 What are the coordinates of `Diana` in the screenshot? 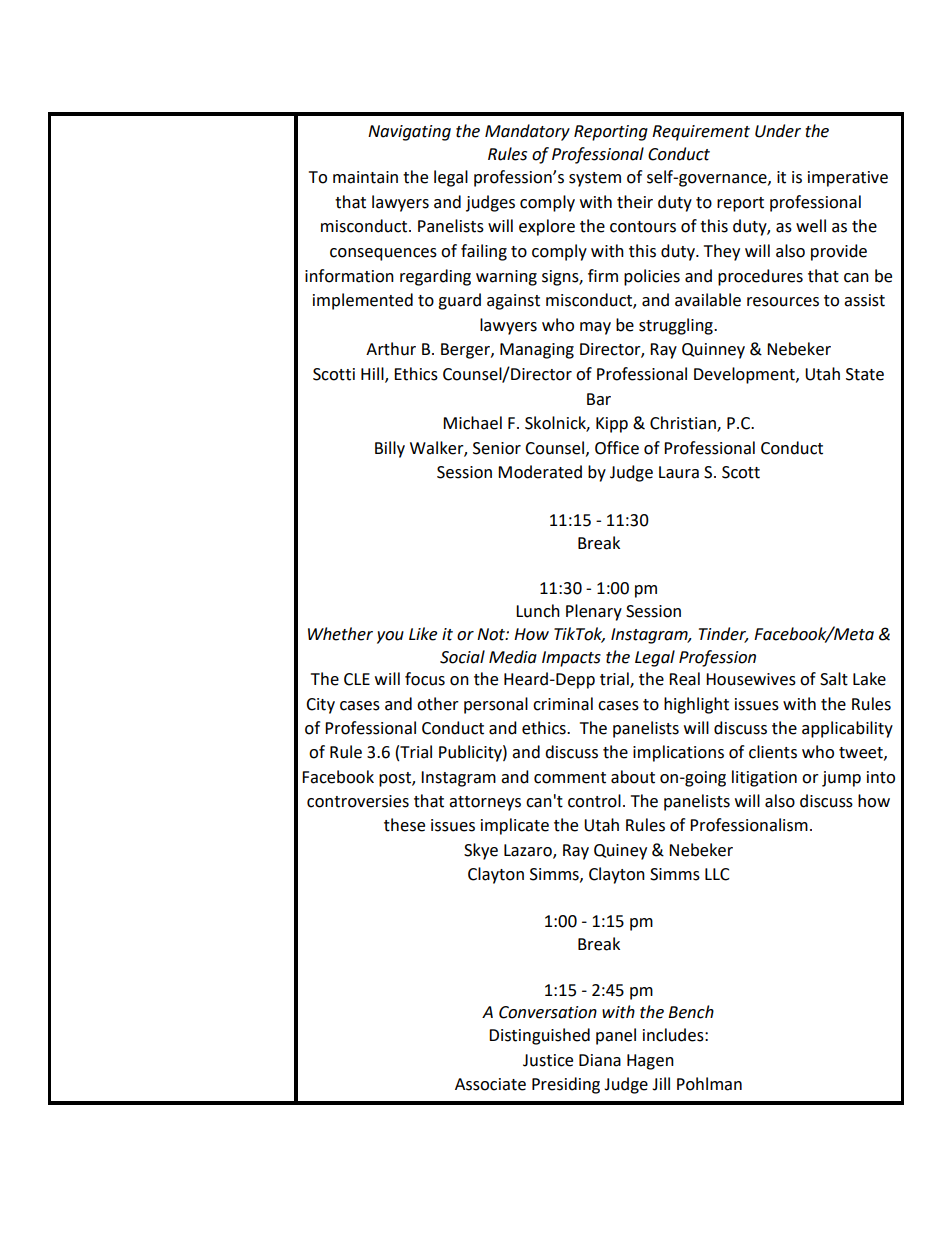 It's located at (600, 1060).
